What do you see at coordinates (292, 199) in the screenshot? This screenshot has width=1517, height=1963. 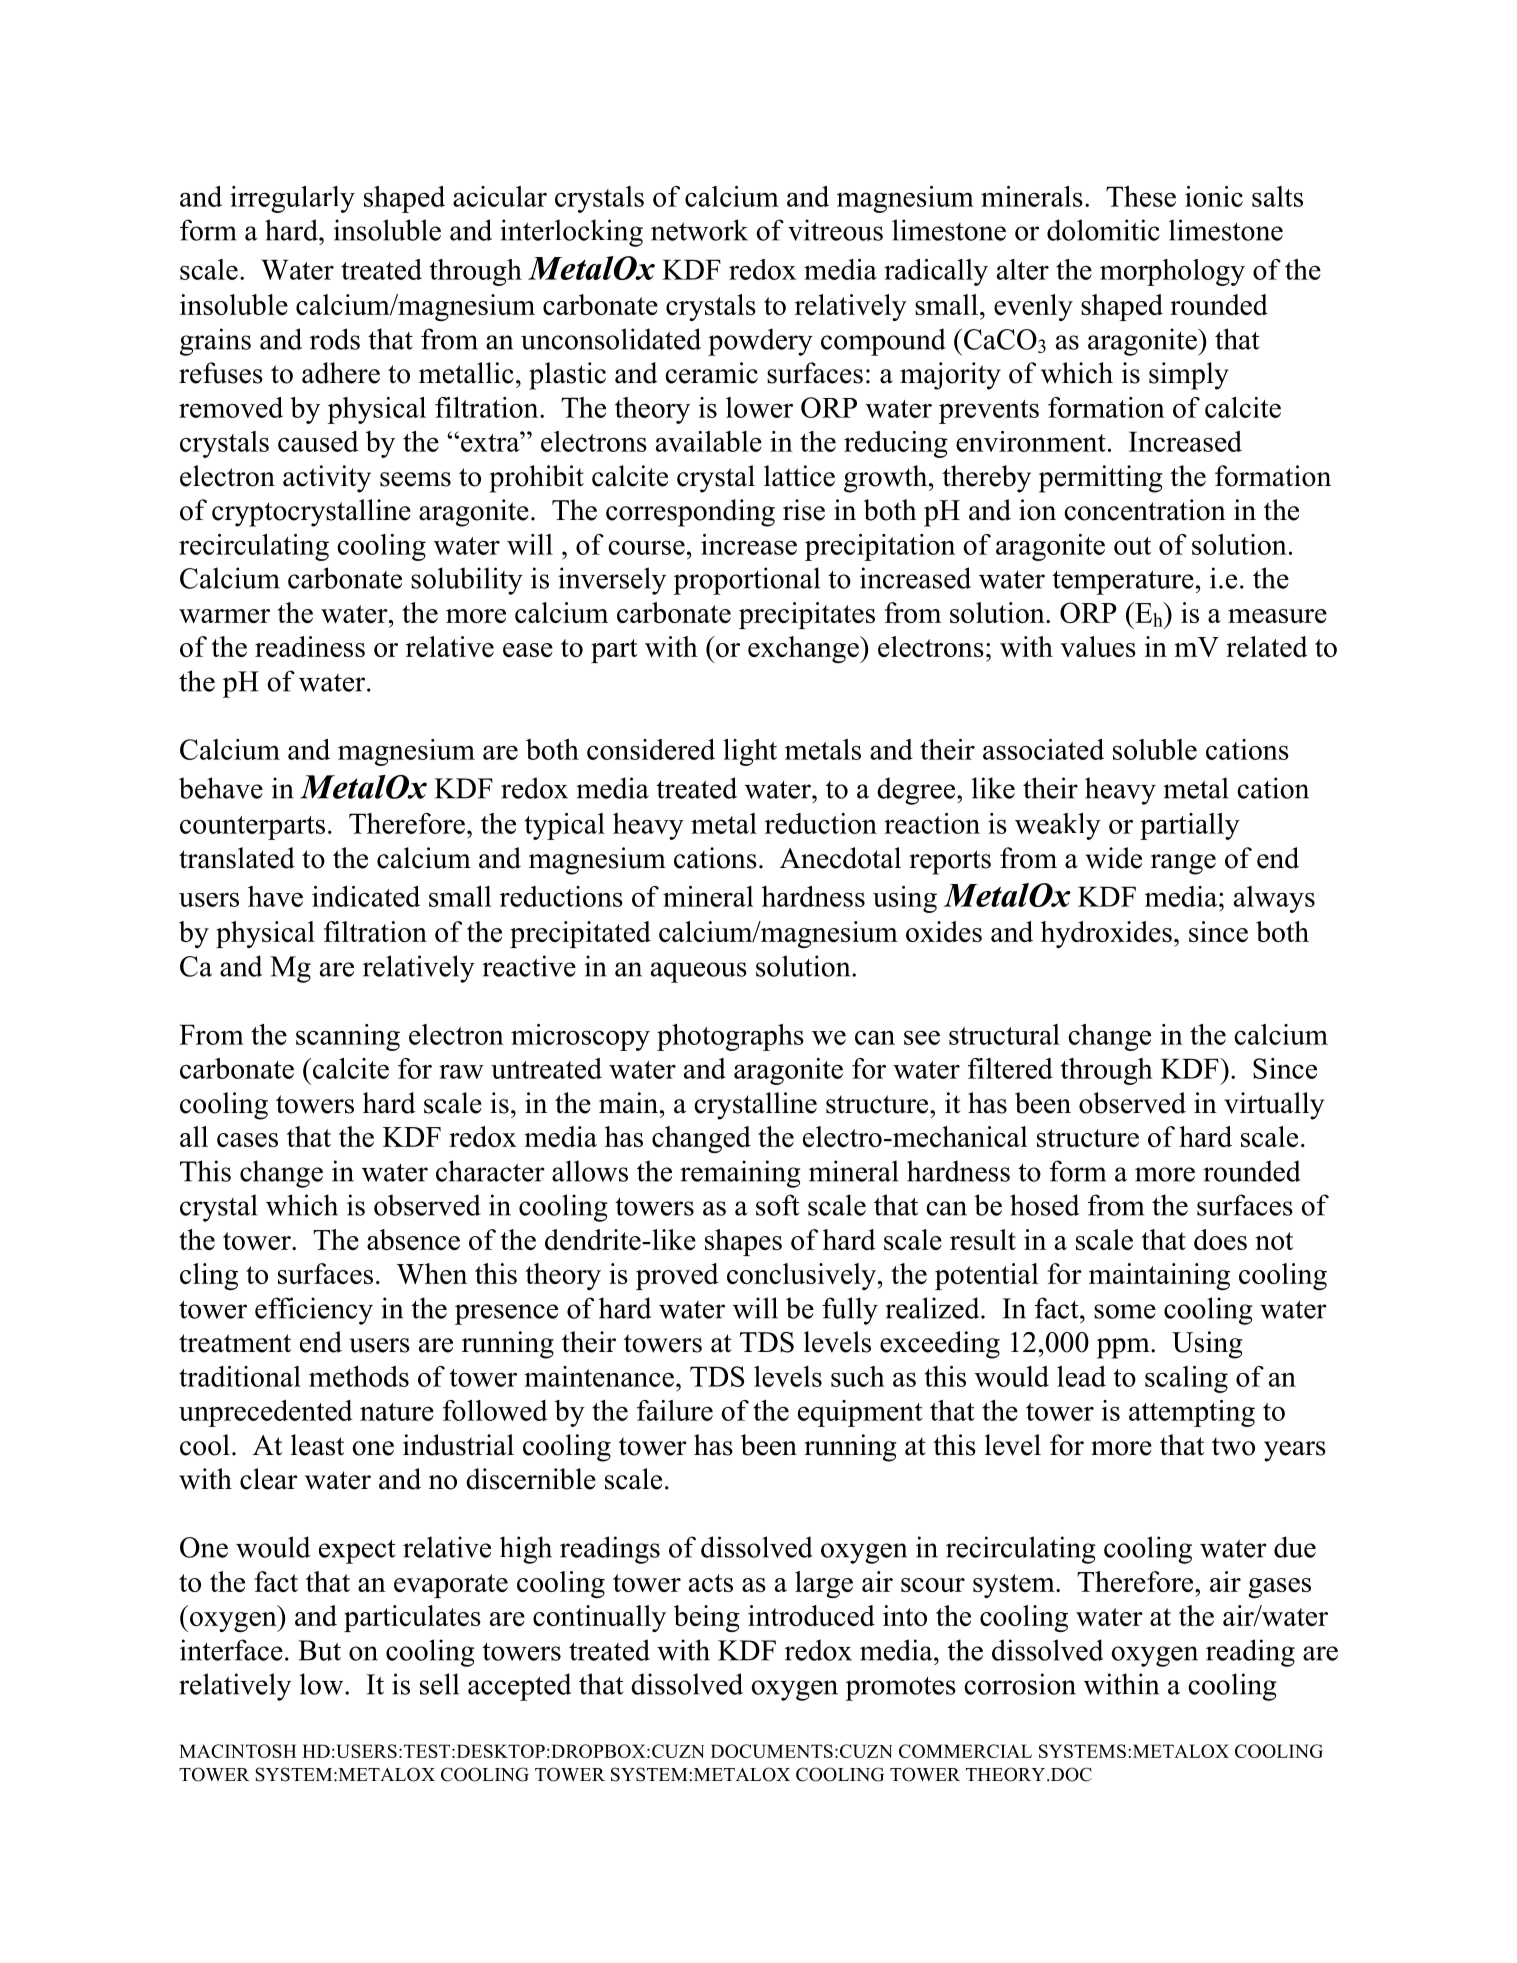 I see `irregularly` at bounding box center [292, 199].
